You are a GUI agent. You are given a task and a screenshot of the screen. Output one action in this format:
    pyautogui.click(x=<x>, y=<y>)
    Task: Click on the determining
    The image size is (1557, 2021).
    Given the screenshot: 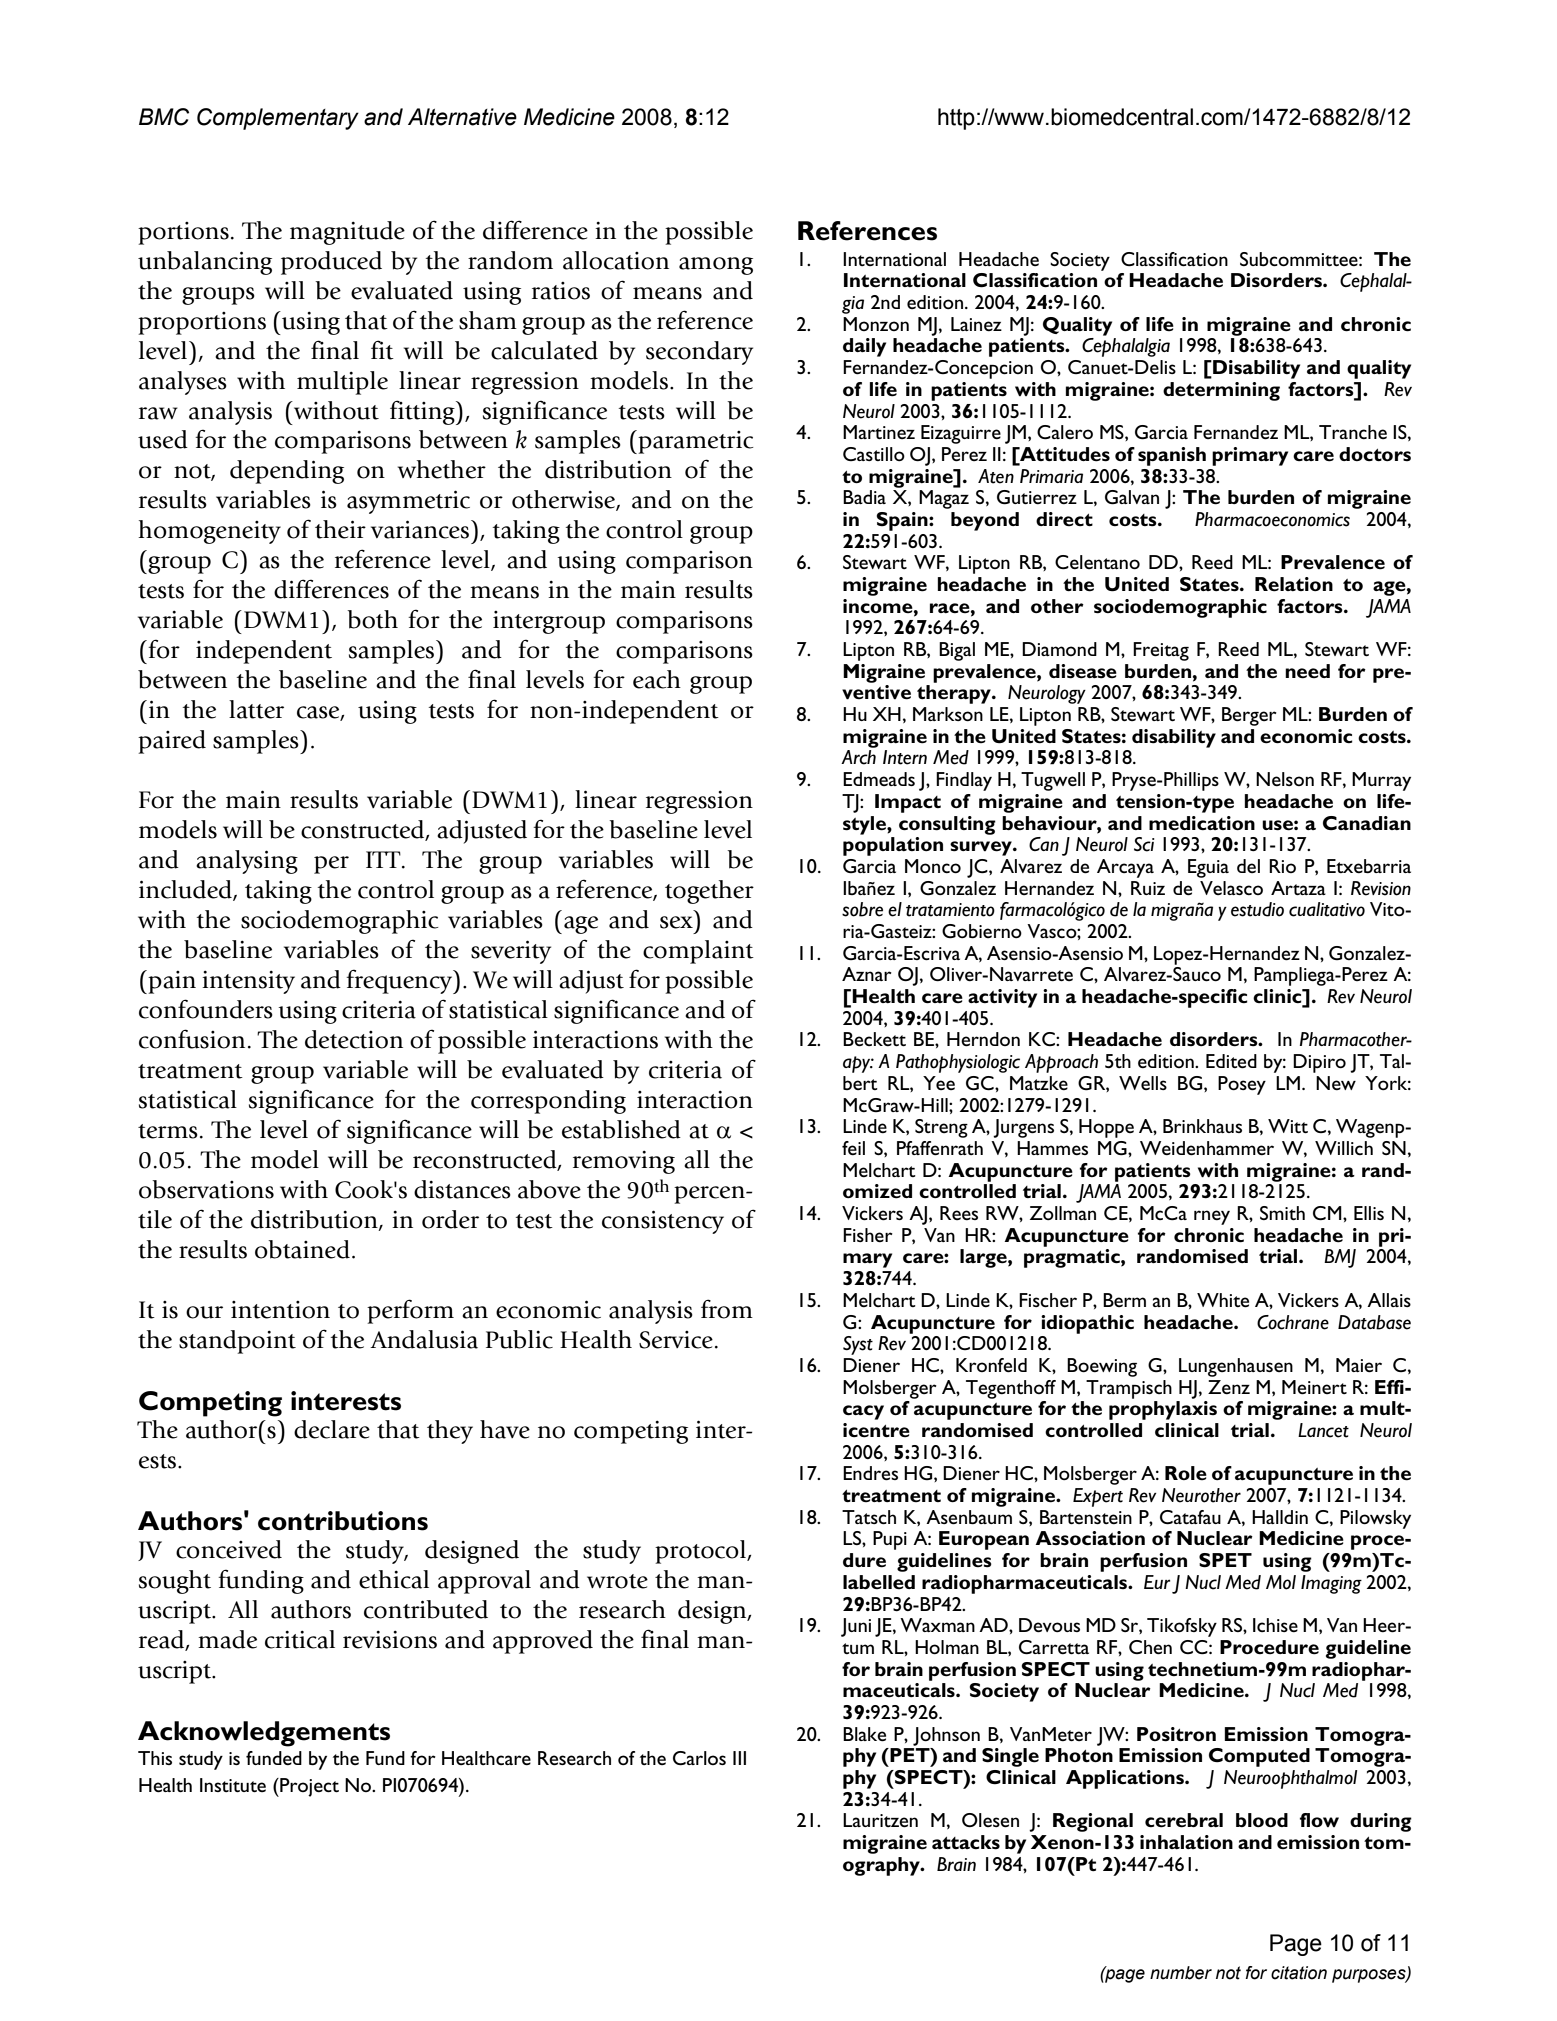 What is the action you would take?
    pyautogui.click(x=1221, y=391)
